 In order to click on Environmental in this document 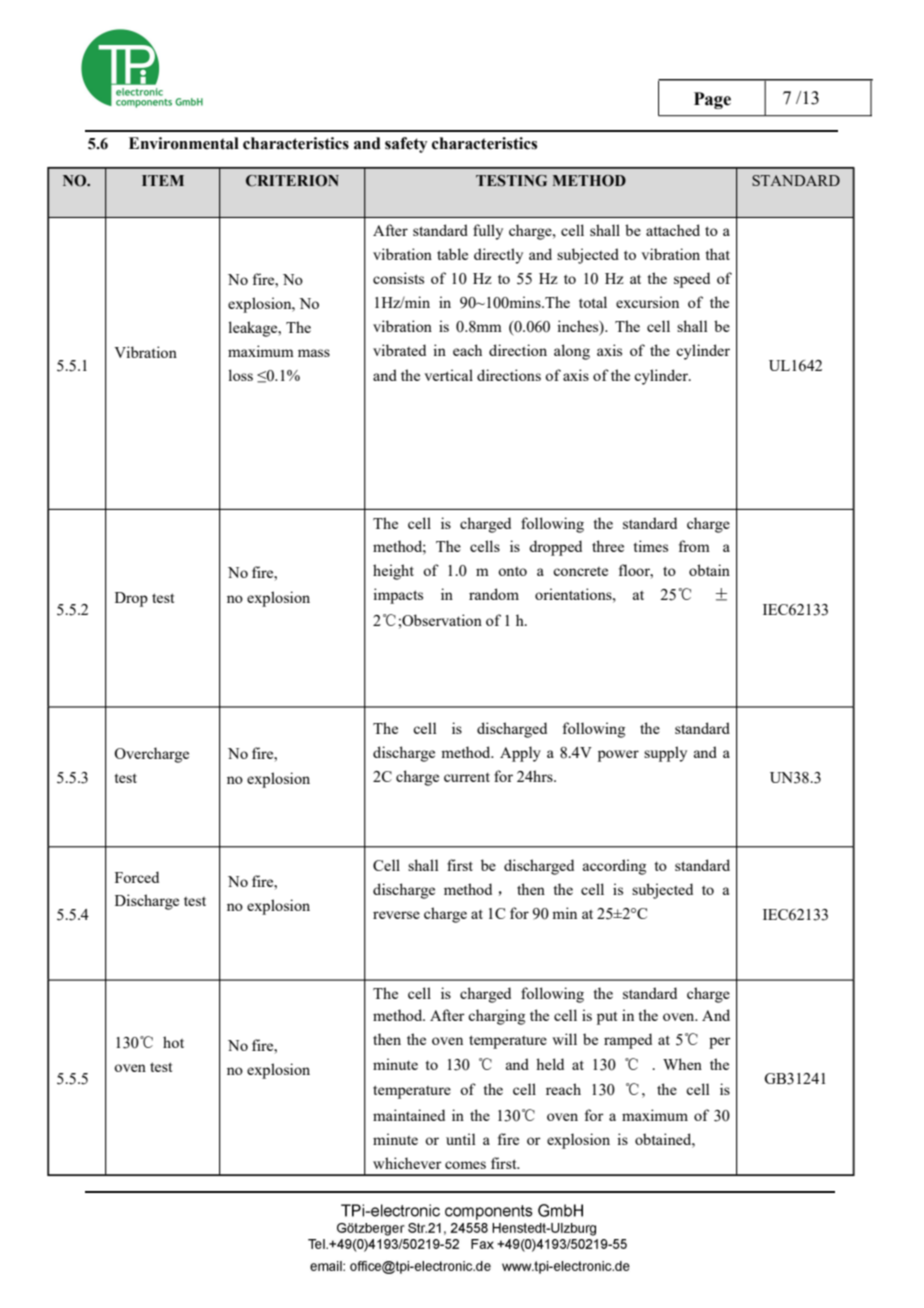, I will do `click(184, 143)`.
